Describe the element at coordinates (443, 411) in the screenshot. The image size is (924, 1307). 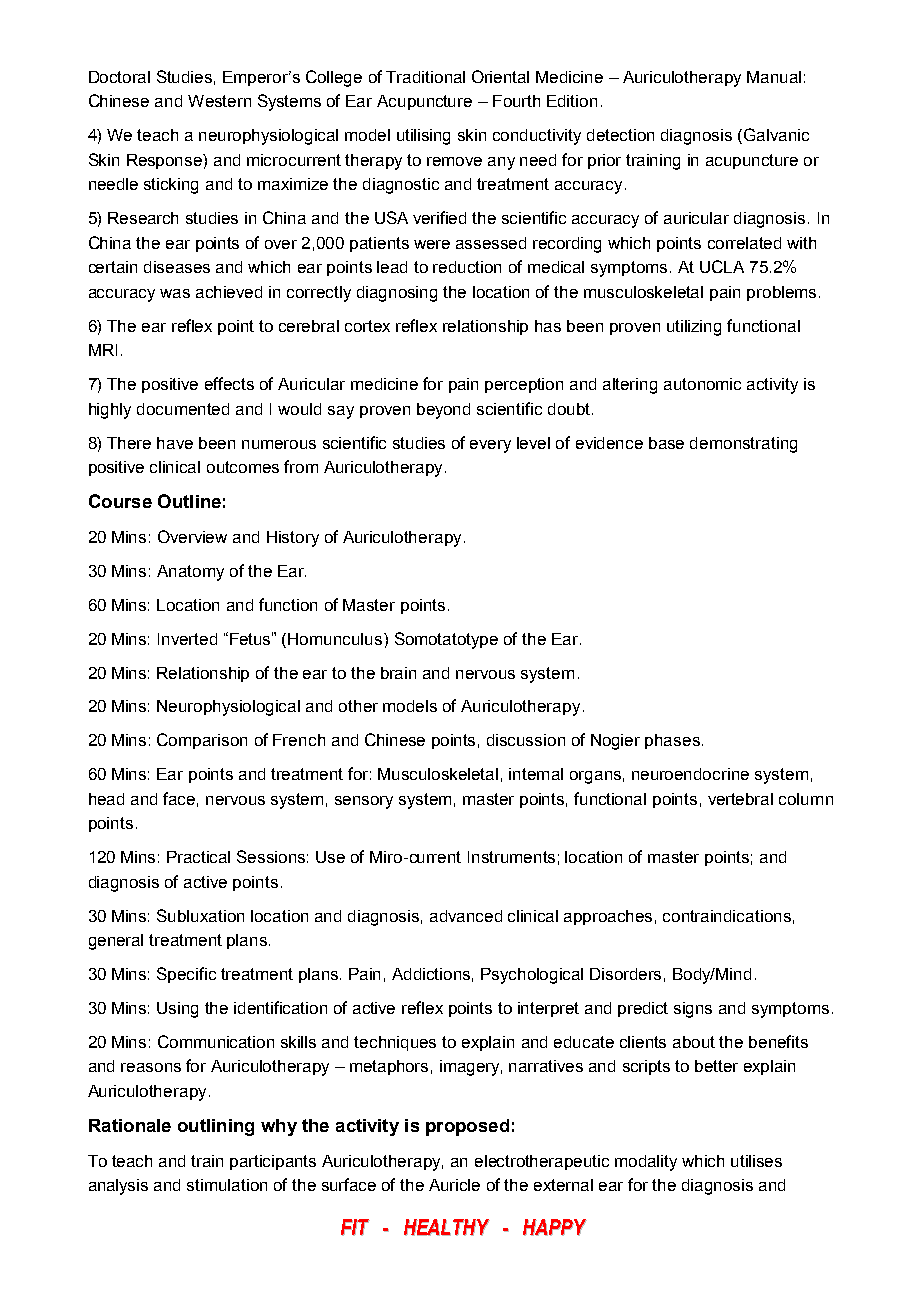
I see `beyond` at that location.
